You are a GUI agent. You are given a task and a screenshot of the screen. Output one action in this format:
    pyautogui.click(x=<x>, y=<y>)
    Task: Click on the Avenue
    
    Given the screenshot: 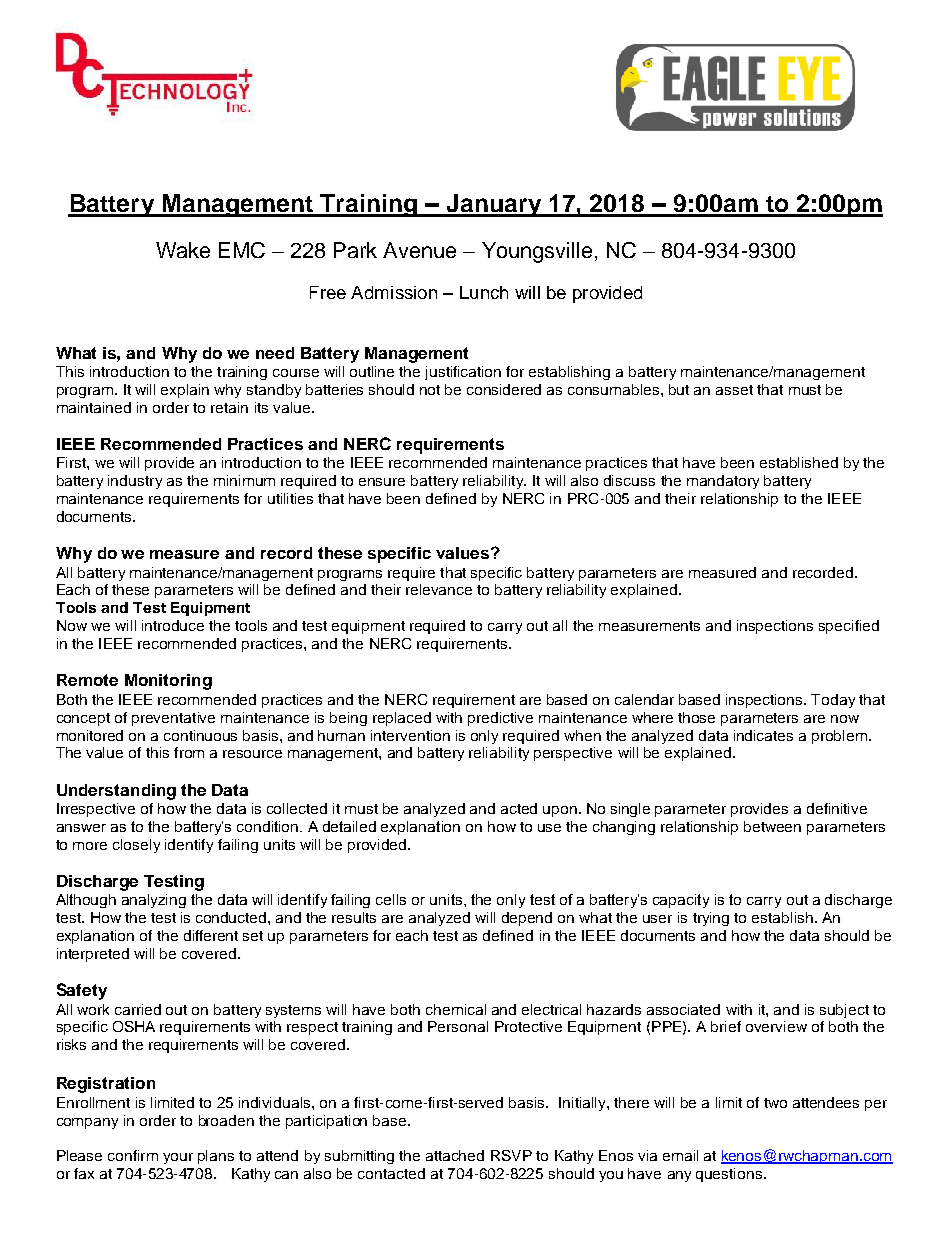 What is the action you would take?
    pyautogui.click(x=419, y=250)
